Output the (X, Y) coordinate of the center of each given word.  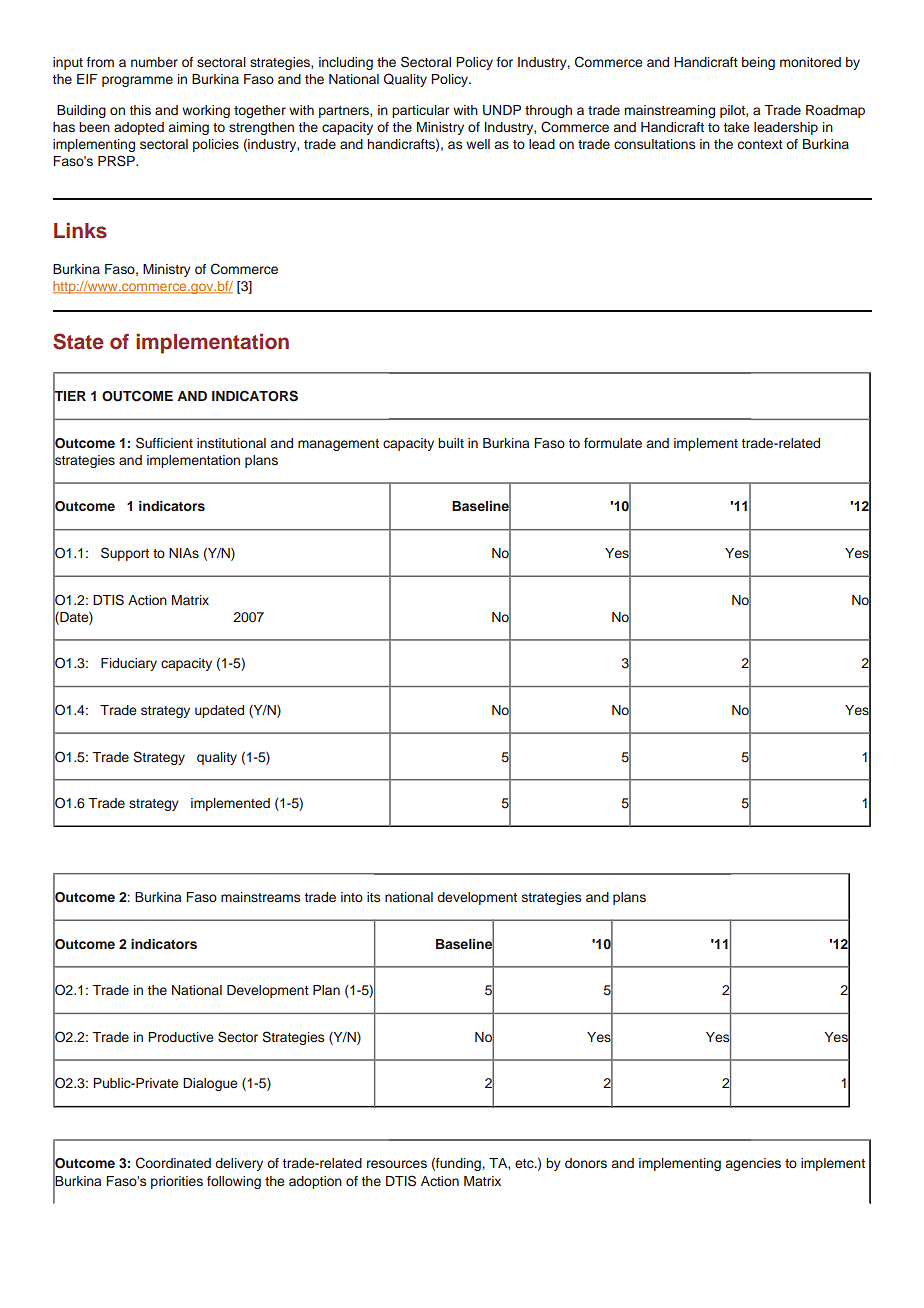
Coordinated (173, 1163)
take (736, 127)
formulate (613, 443)
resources (397, 1164)
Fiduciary (129, 664)
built (451, 443)
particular (420, 111)
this (140, 110)
